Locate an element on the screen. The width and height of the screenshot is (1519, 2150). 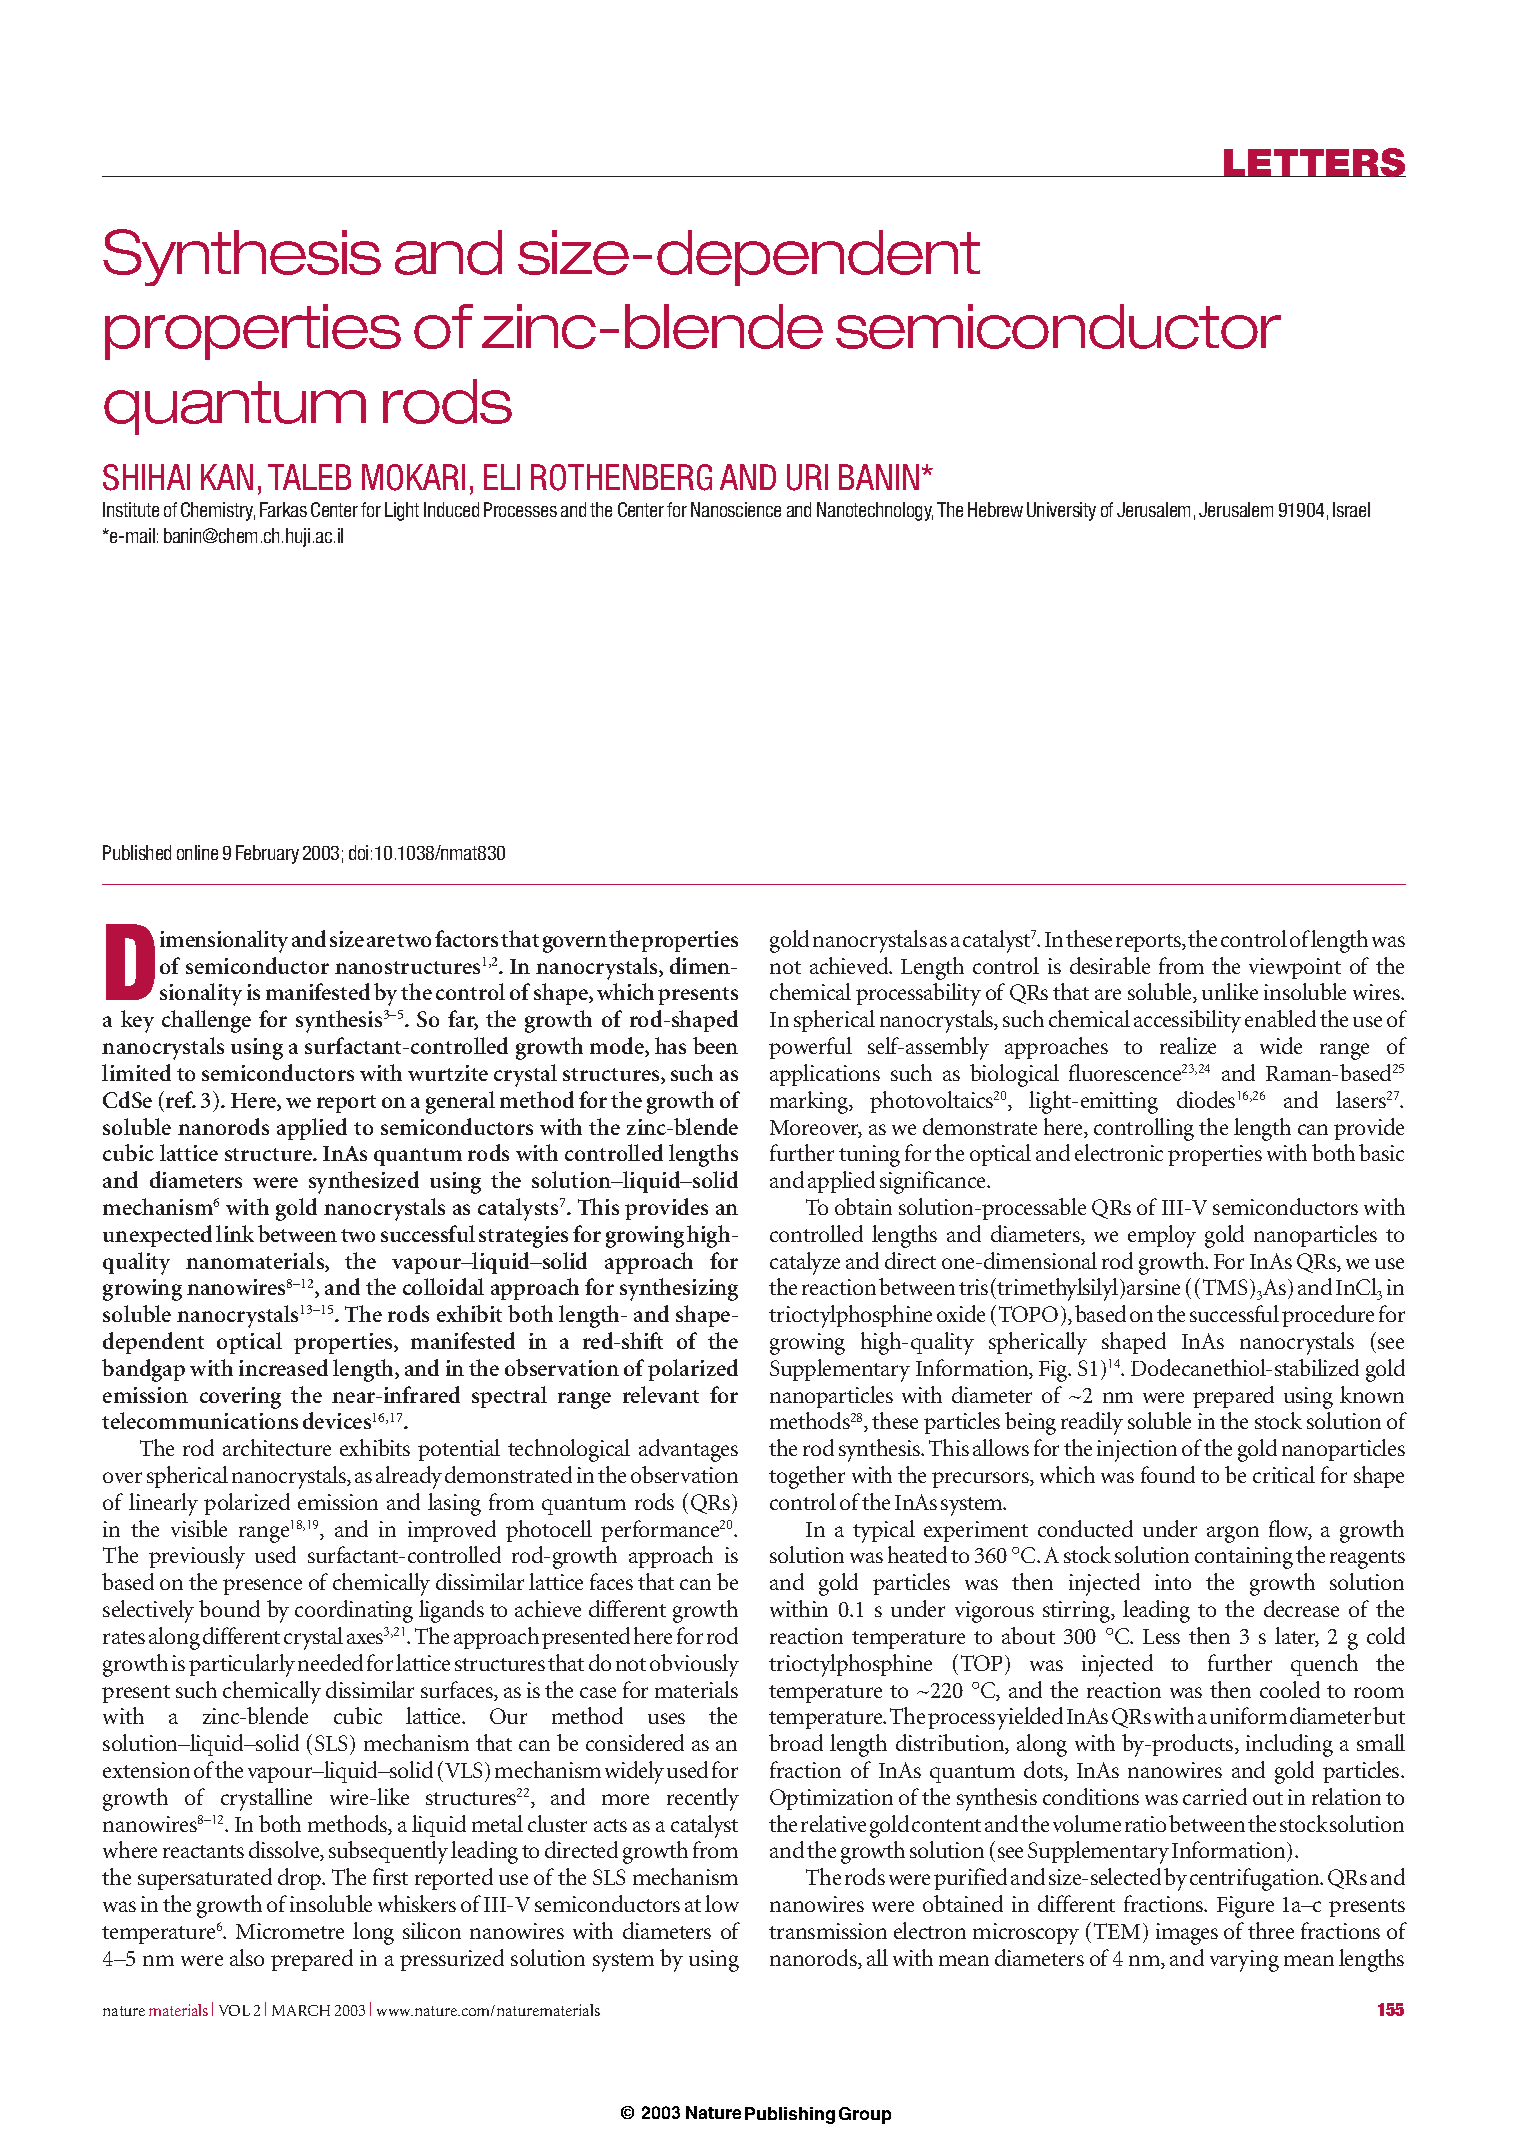
Nanoscience is located at coordinates (736, 509).
